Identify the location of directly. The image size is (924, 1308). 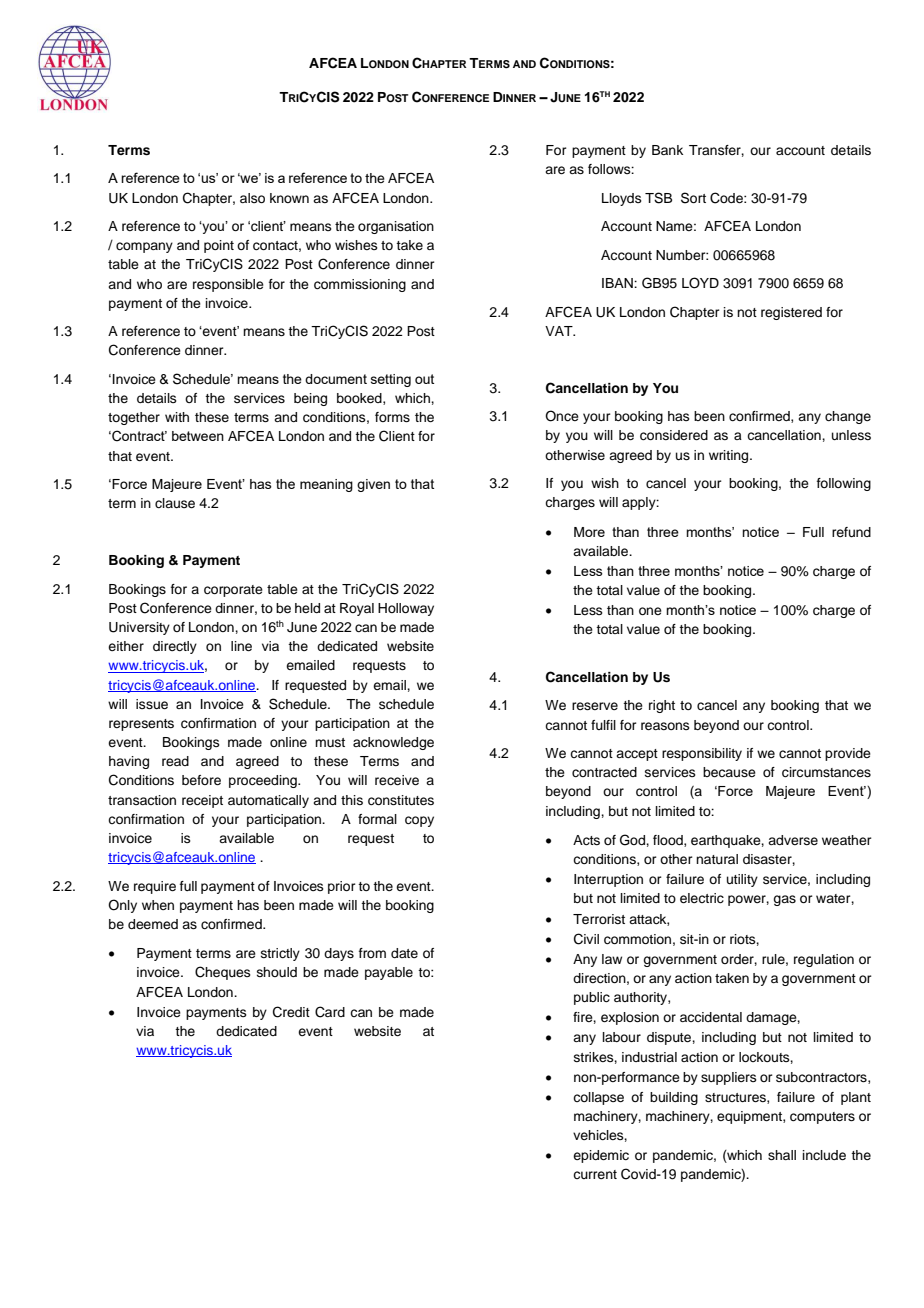
(175, 647).
